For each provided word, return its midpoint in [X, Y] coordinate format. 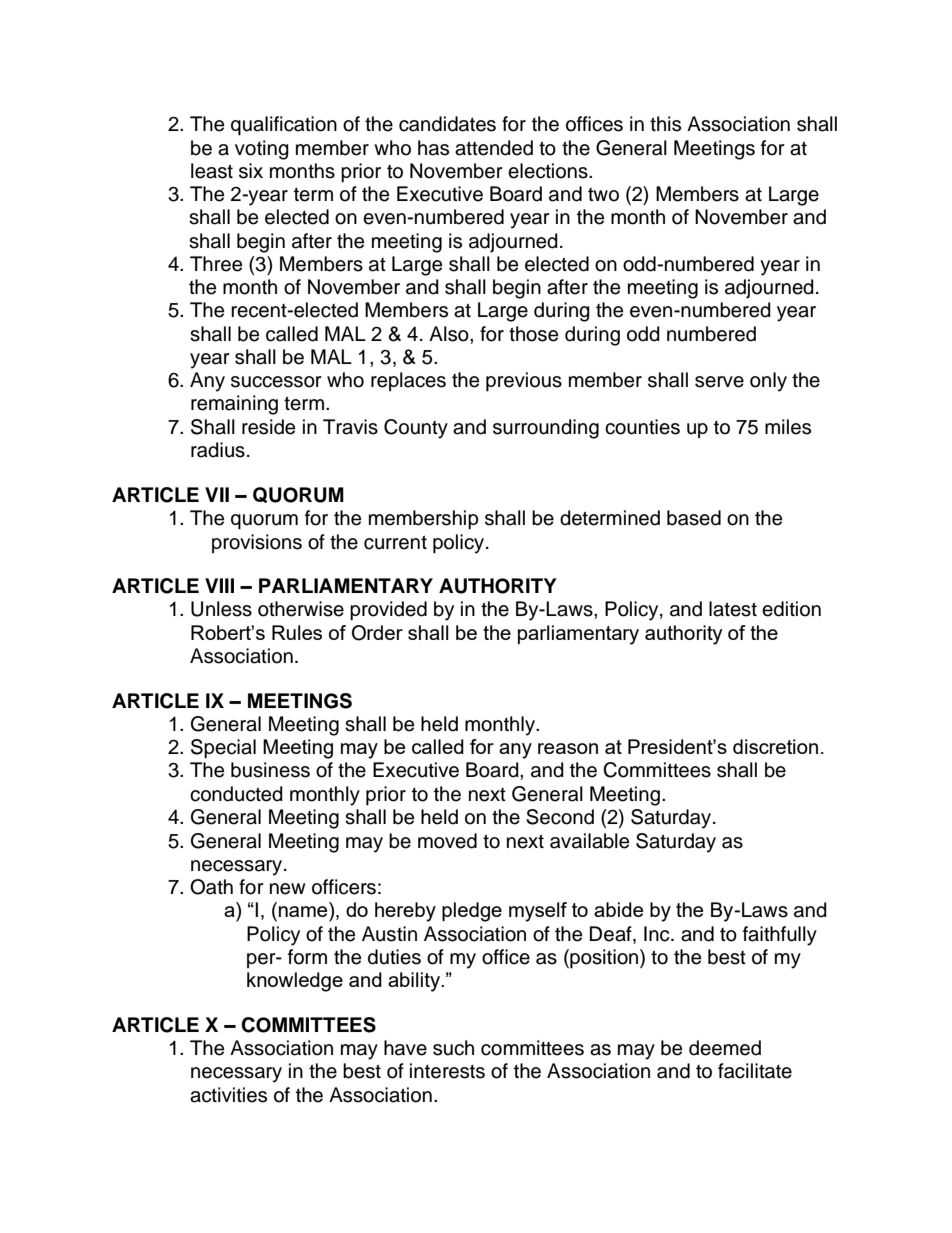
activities [228, 1095]
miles [788, 427]
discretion [775, 746]
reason [568, 748]
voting [262, 150]
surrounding [546, 429]
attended [494, 148]
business [270, 770]
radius [218, 450]
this [665, 124]
